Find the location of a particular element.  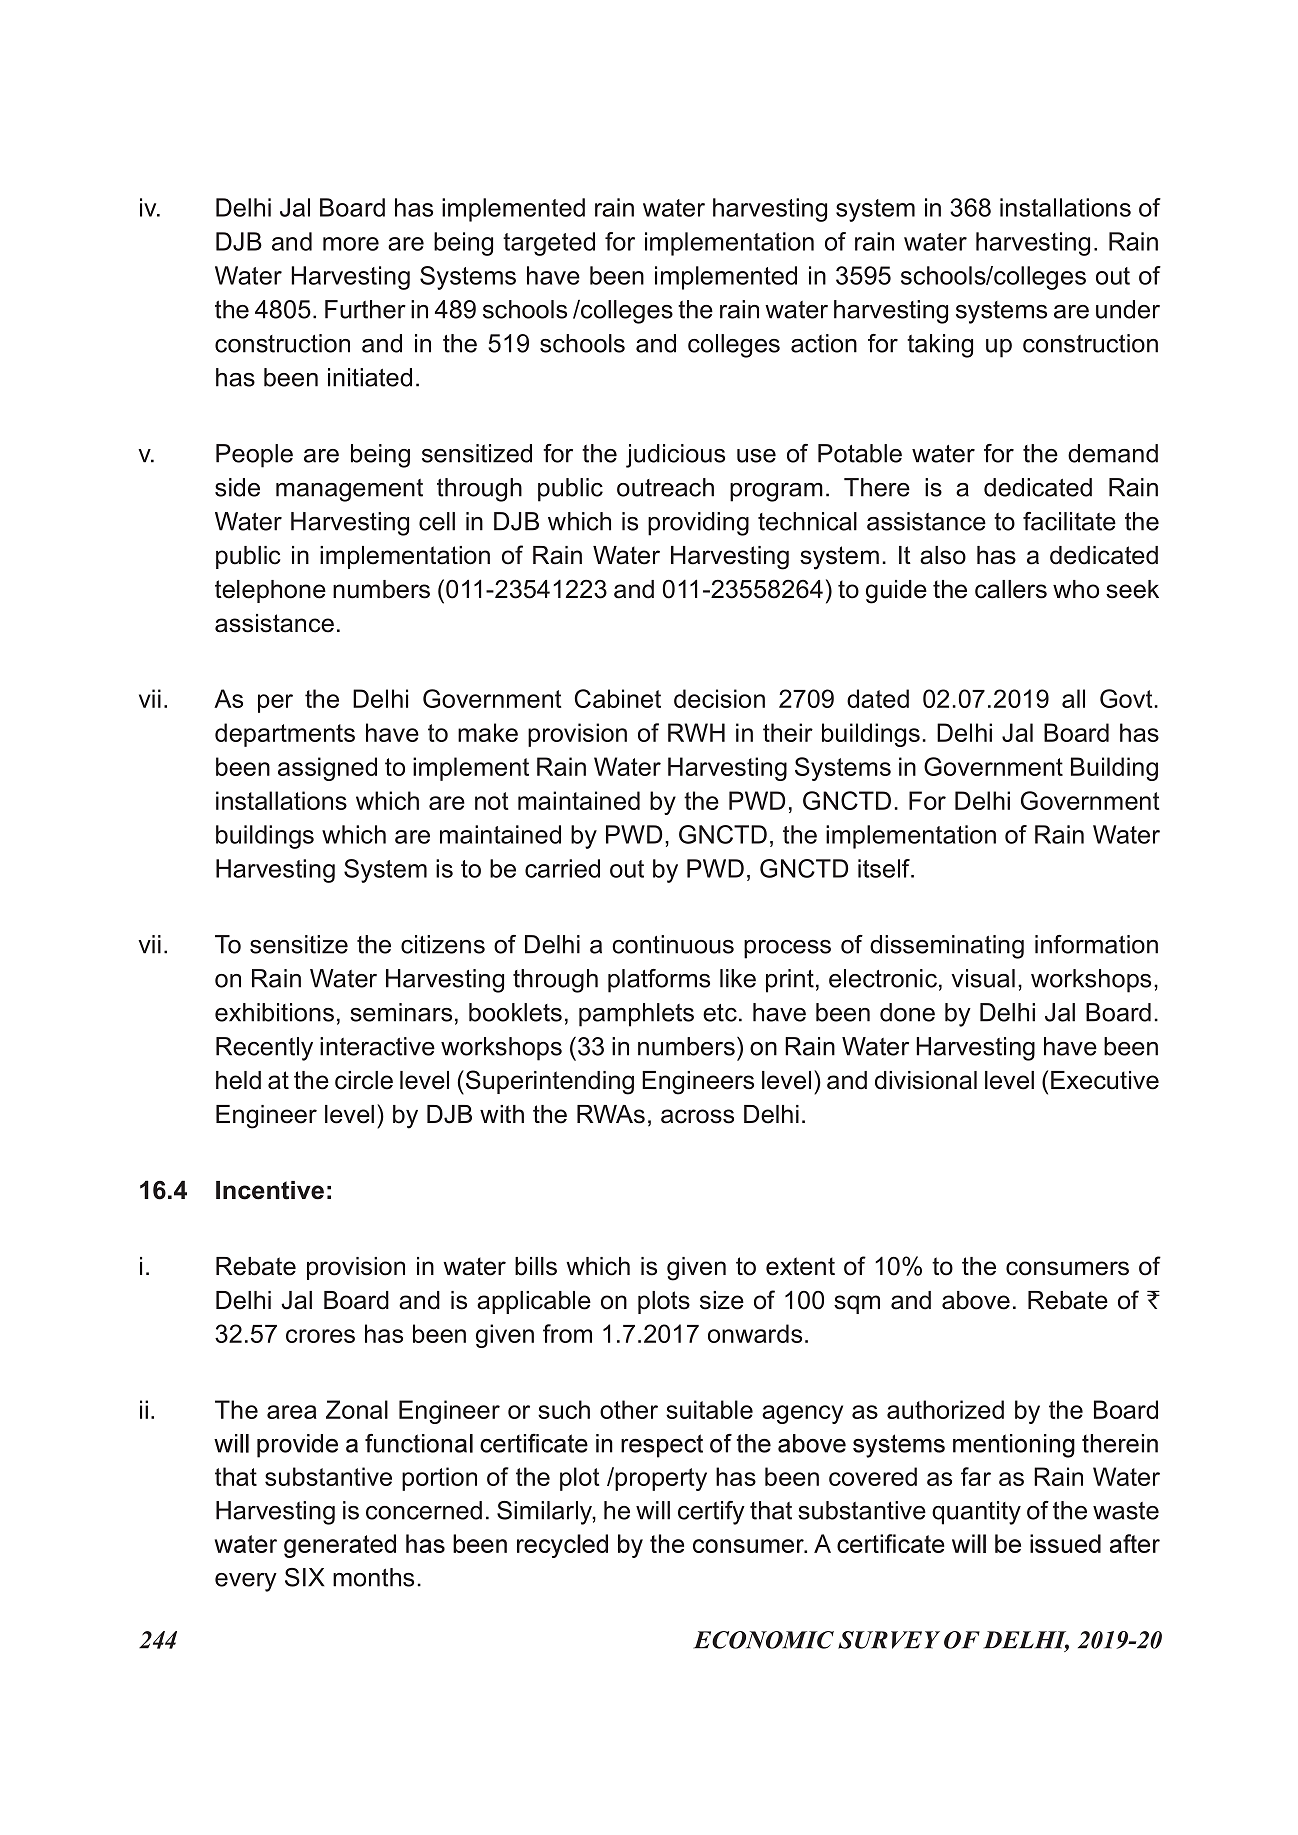

under is located at coordinates (1128, 309).
